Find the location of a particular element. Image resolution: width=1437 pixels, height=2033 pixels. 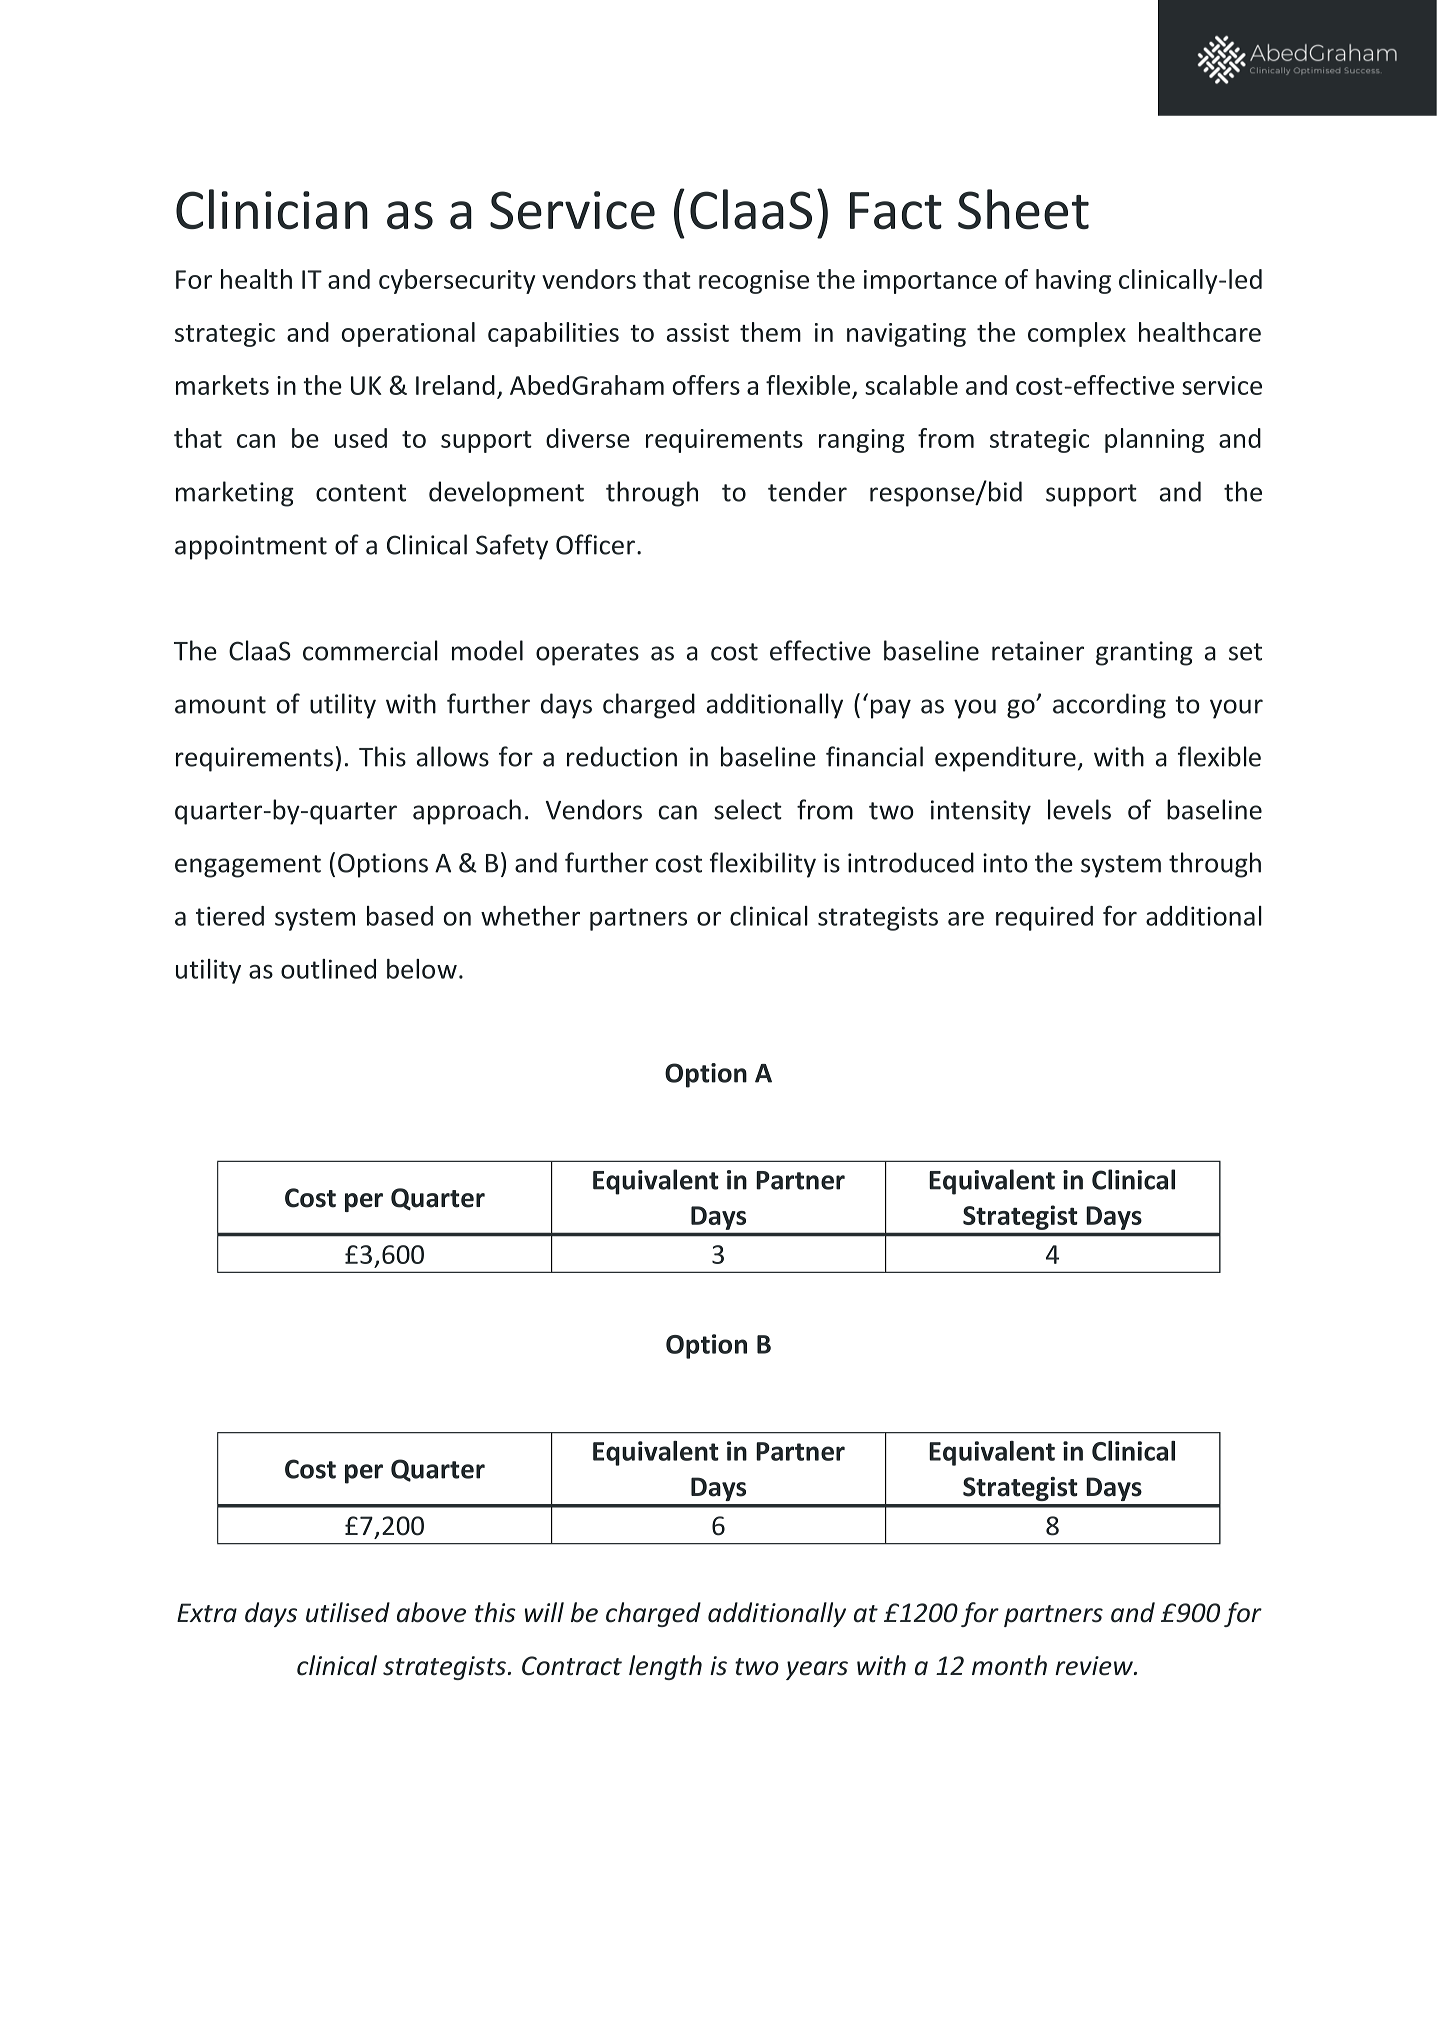

review is located at coordinates (1095, 1666).
